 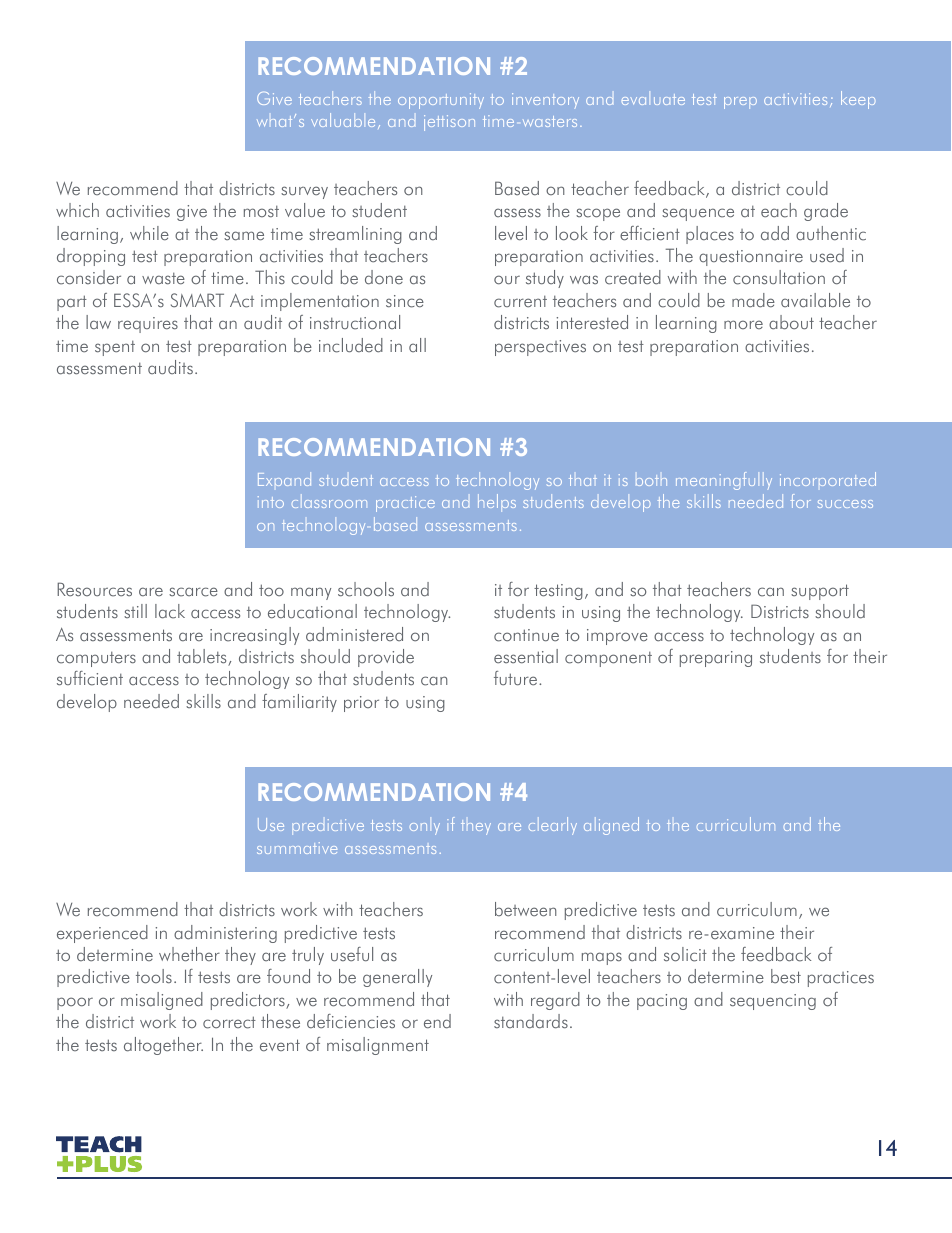 What do you see at coordinates (449, 123) in the document?
I see `jettison` at bounding box center [449, 123].
